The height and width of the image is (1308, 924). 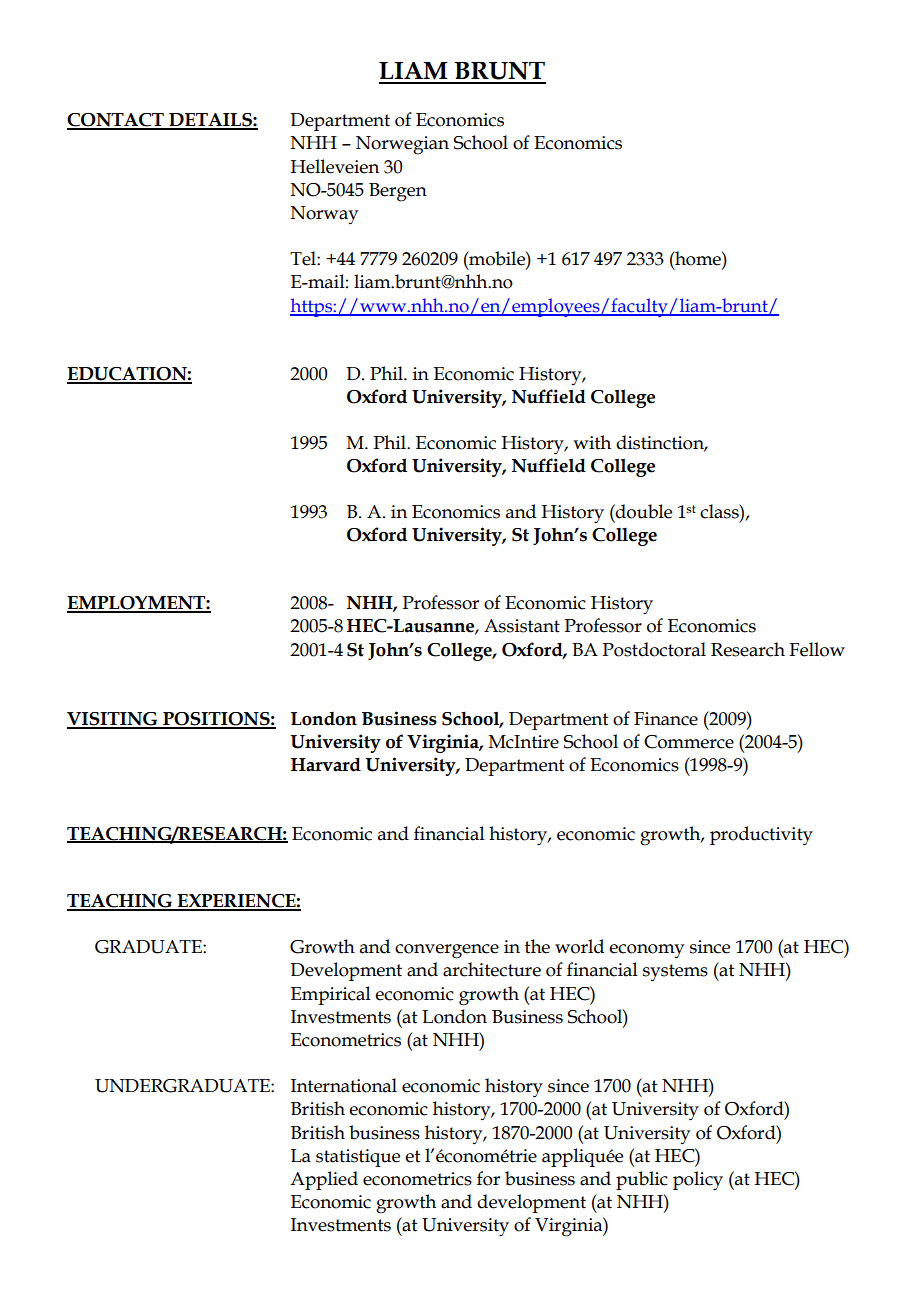 What do you see at coordinates (398, 192) in the image?
I see `Bergen` at bounding box center [398, 192].
